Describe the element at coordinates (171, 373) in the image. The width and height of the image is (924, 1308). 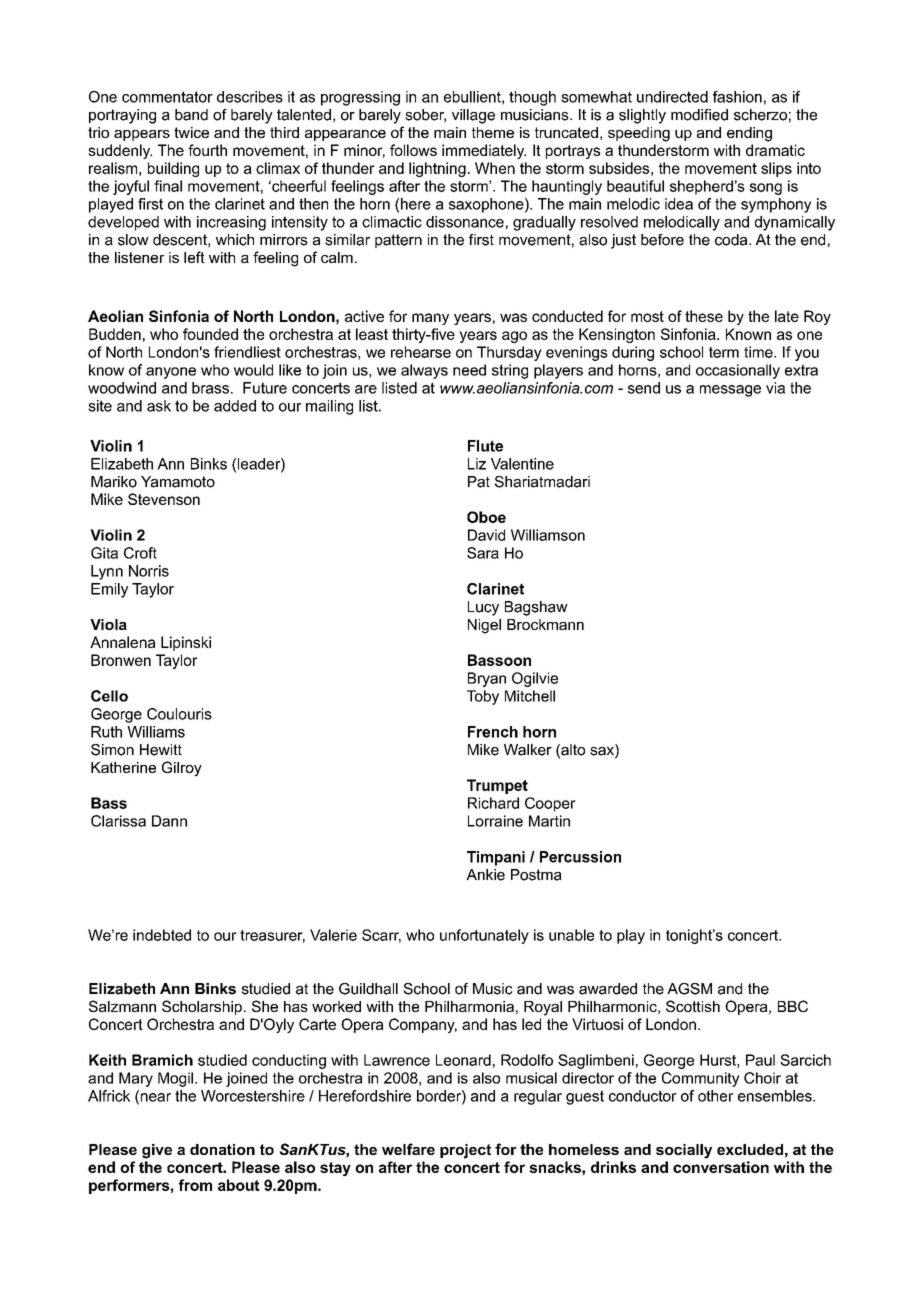
I see `anyone` at that location.
